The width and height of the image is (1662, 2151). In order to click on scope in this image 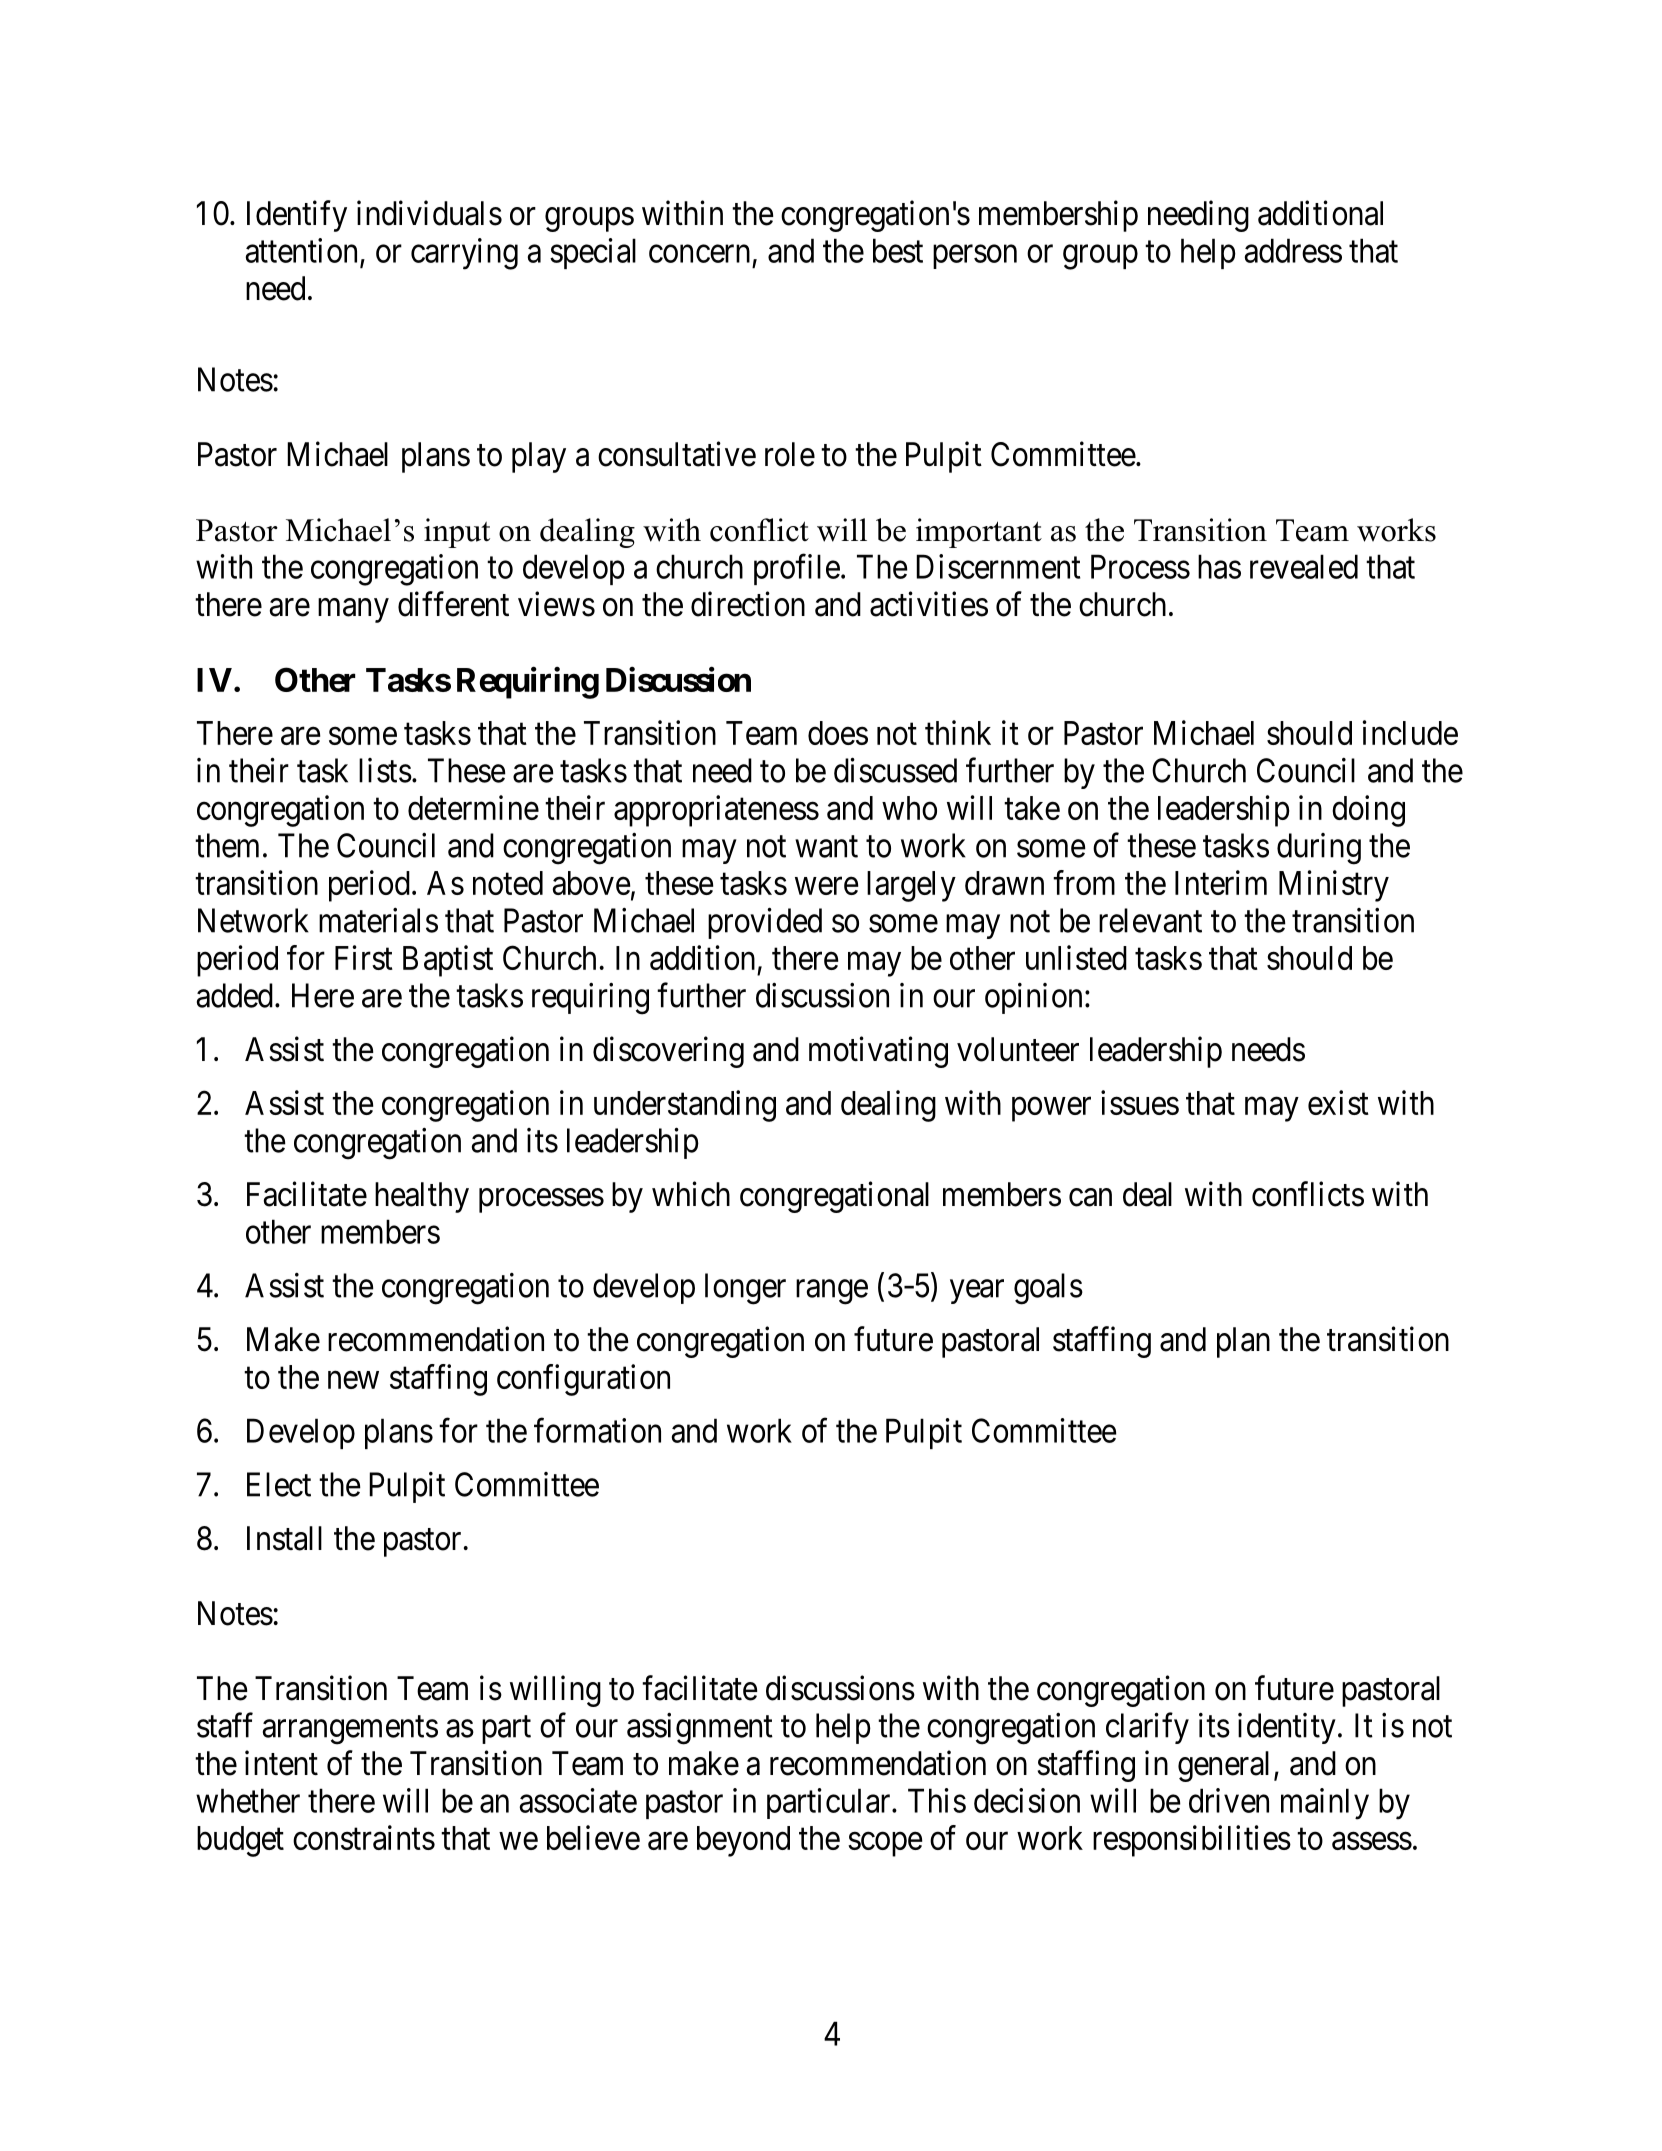, I will do `click(885, 1844)`.
